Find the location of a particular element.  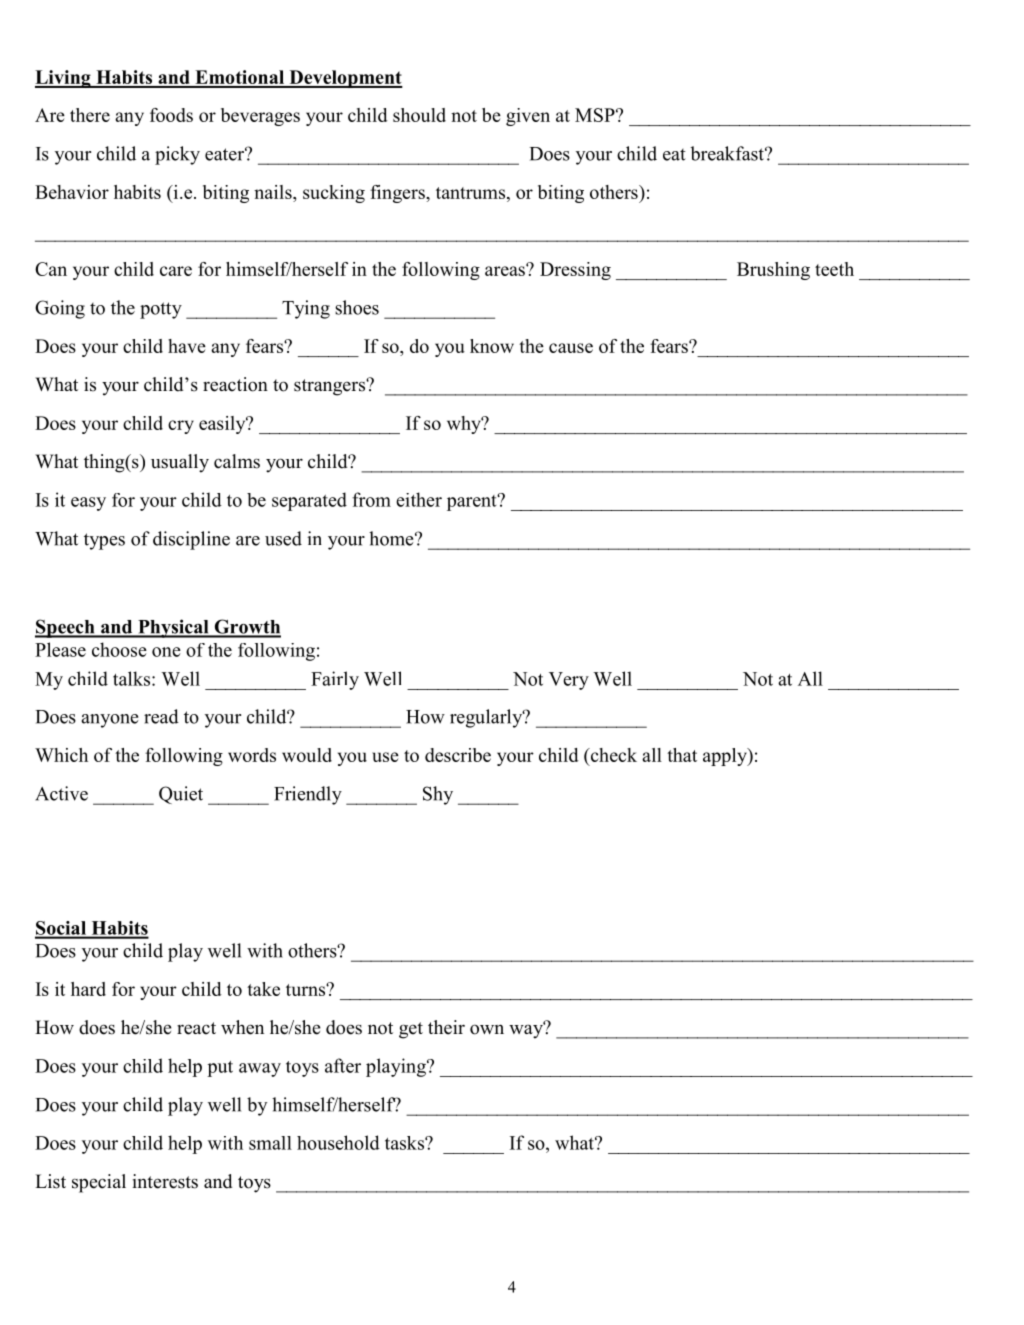

interests is located at coordinates (165, 1181).
